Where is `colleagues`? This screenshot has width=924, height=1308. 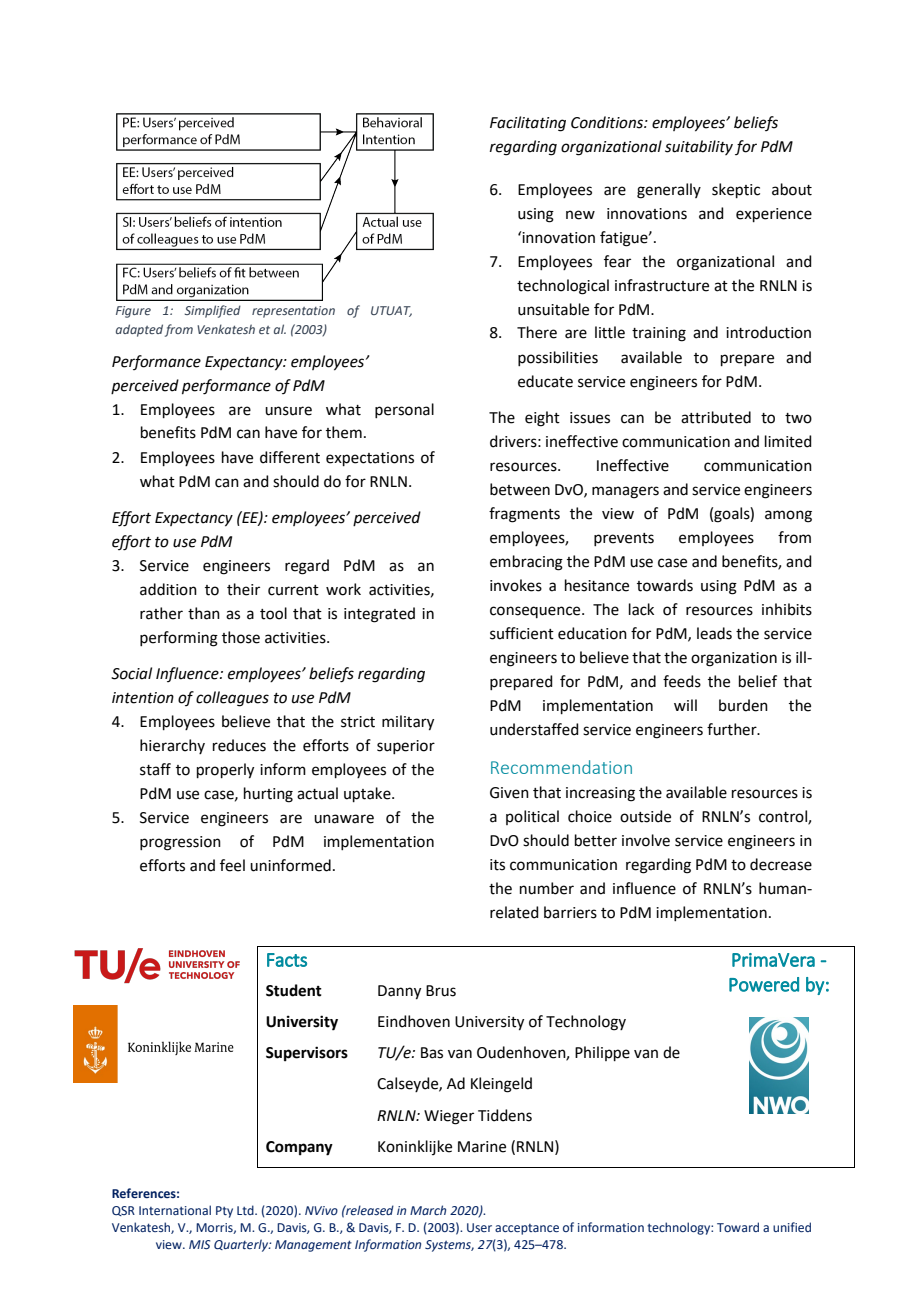
colleagues is located at coordinates (232, 699).
